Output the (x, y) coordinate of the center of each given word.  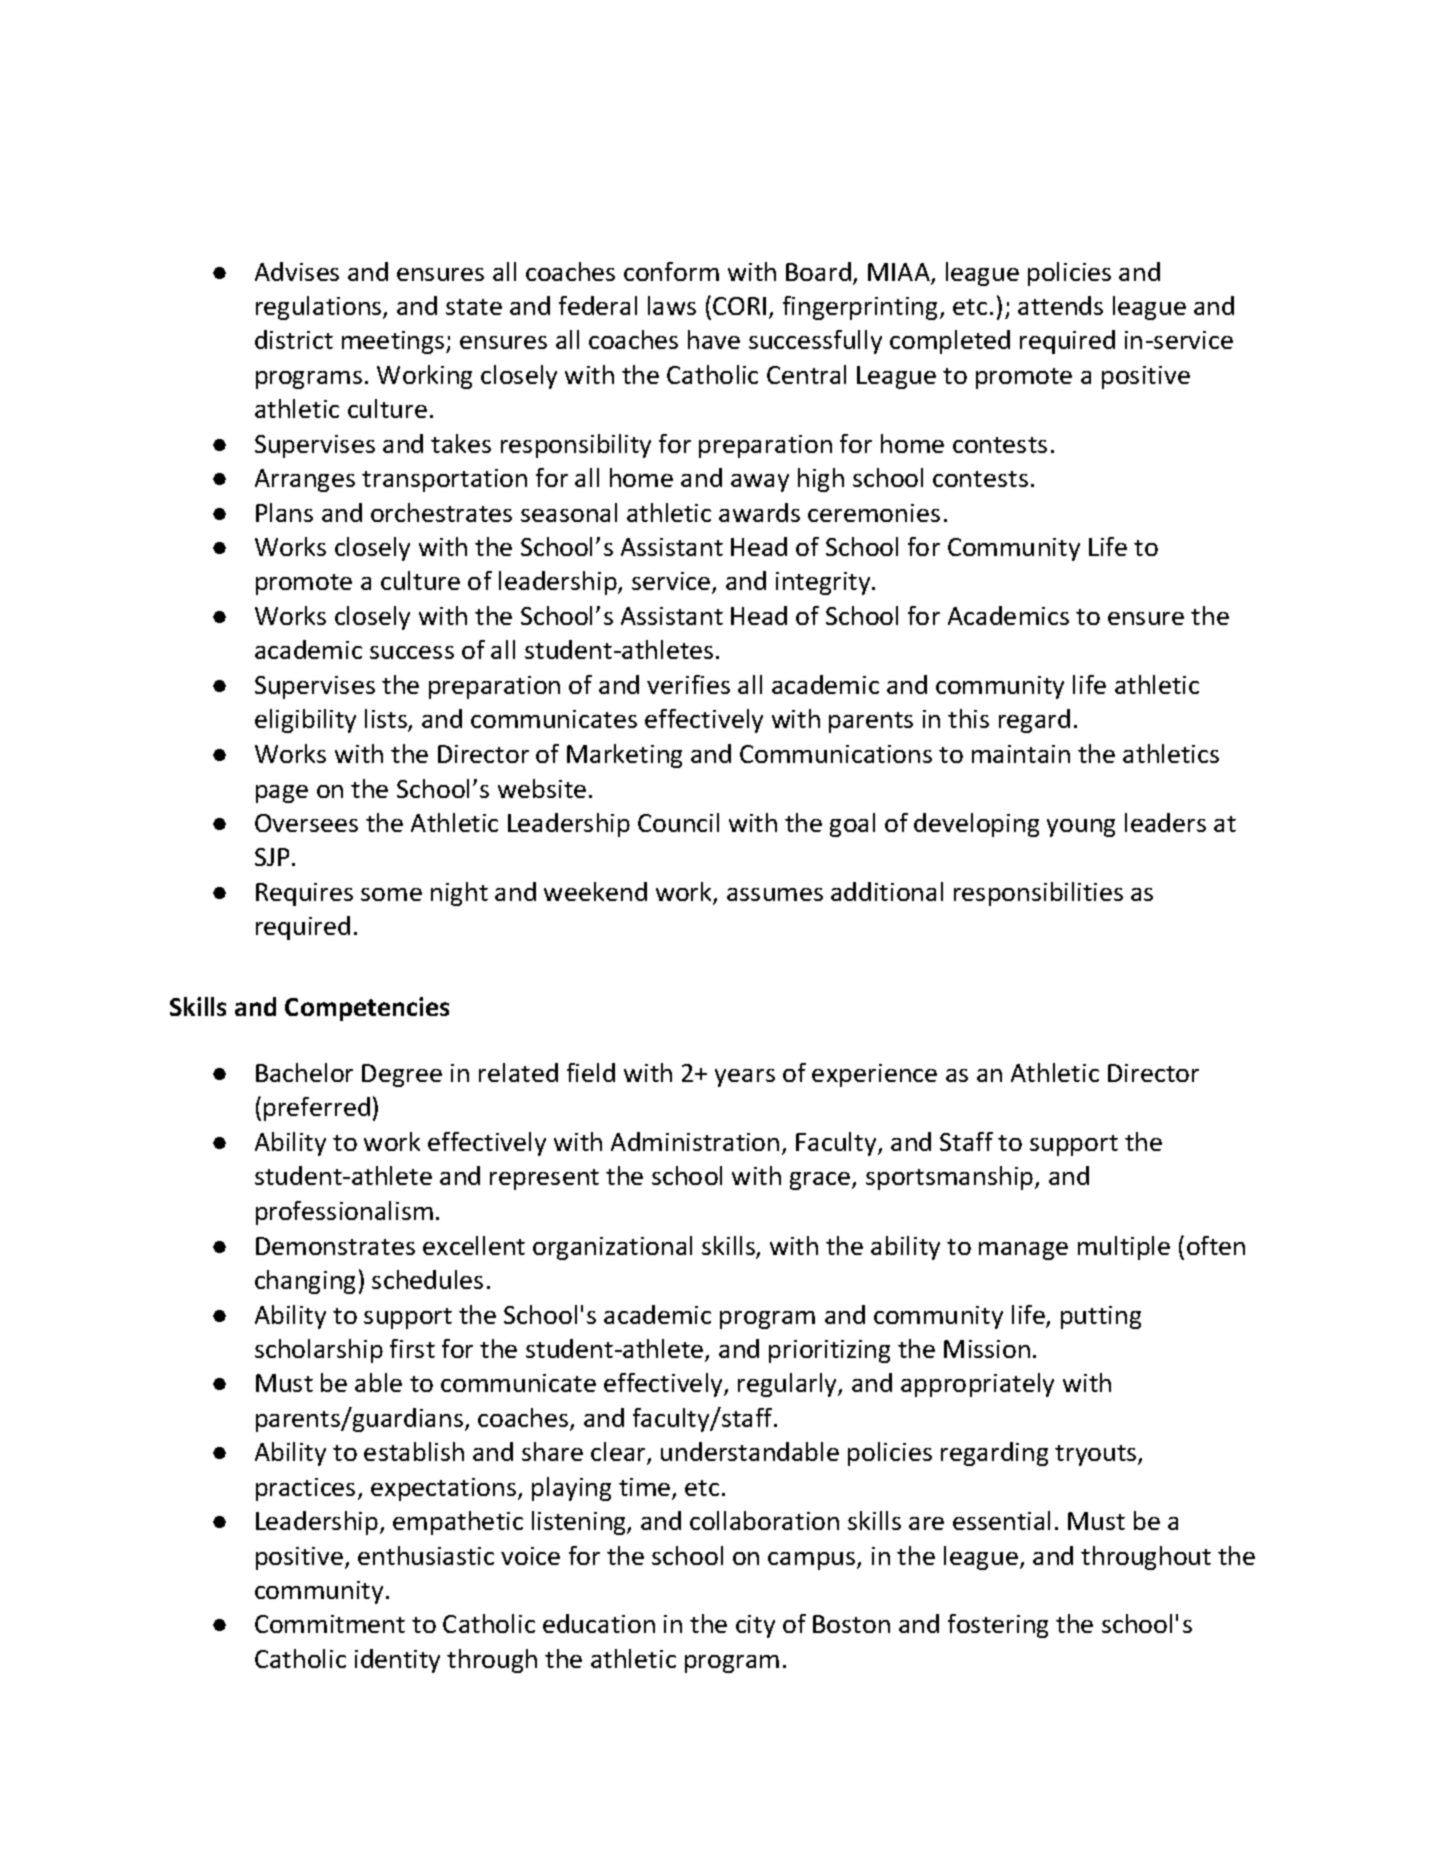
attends (1060, 305)
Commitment (330, 1624)
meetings (394, 342)
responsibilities (1038, 894)
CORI (739, 306)
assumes (775, 894)
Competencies (367, 1009)
